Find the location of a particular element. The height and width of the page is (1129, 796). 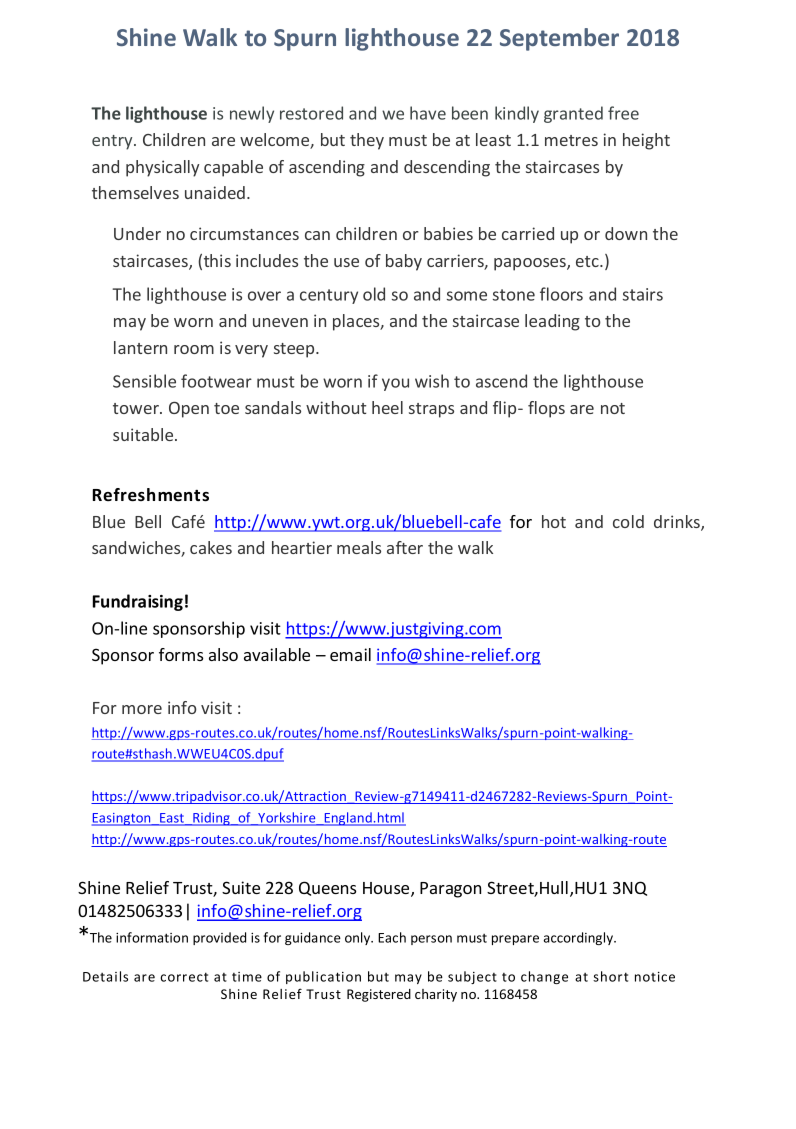

cold is located at coordinates (628, 521).
